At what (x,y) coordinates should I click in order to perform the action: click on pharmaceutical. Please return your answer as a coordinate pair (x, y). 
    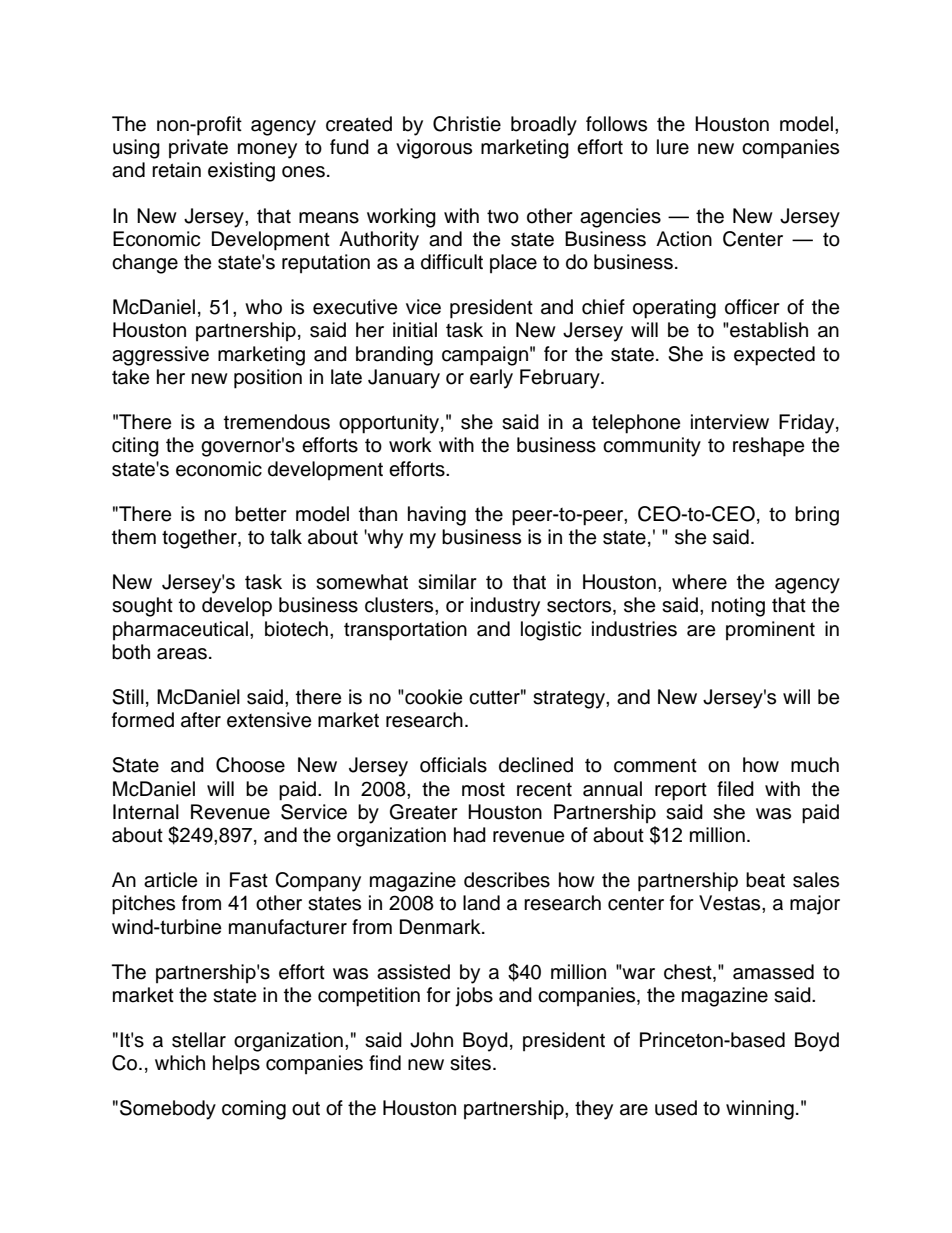
    Looking at the image, I should click on (180, 631).
